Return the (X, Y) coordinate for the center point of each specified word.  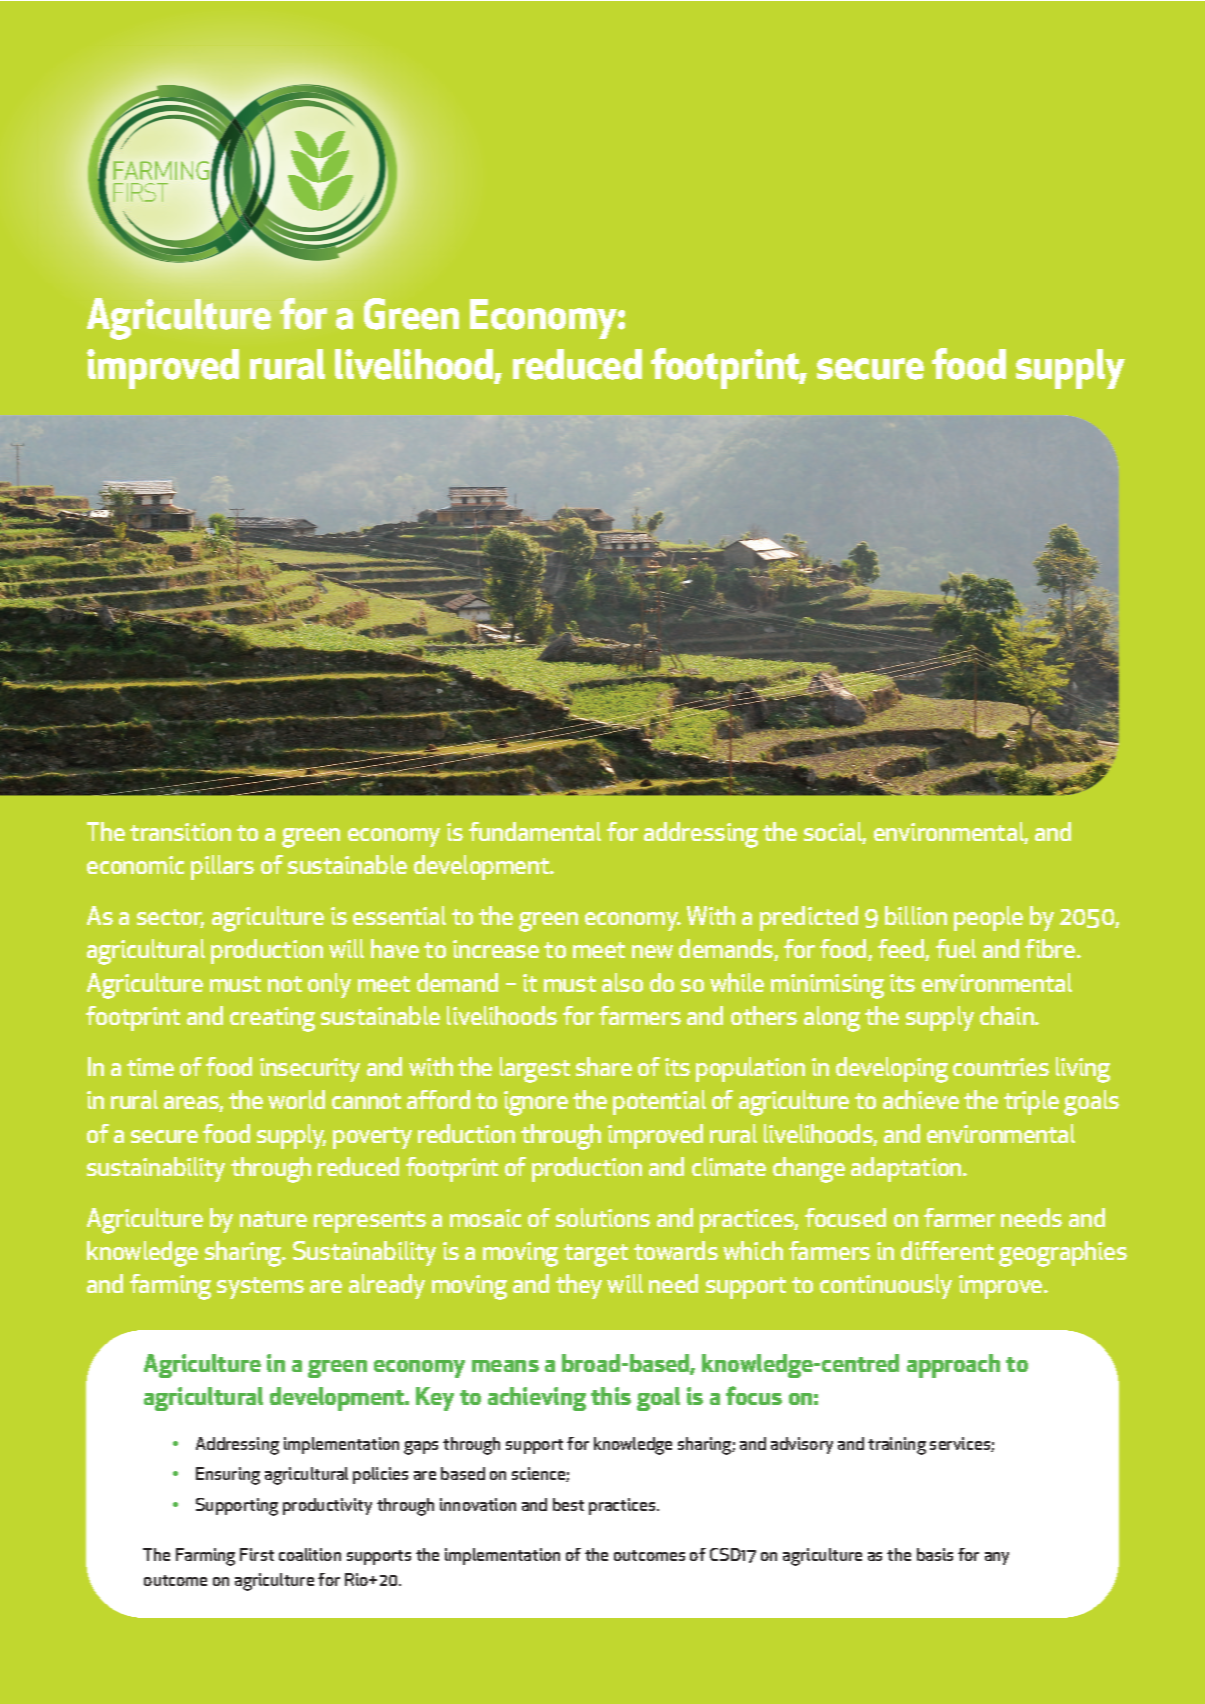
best (568, 1504)
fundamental (535, 831)
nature (273, 1219)
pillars (222, 867)
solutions (603, 1217)
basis (935, 1554)
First (257, 1554)
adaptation (907, 1169)
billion (916, 915)
